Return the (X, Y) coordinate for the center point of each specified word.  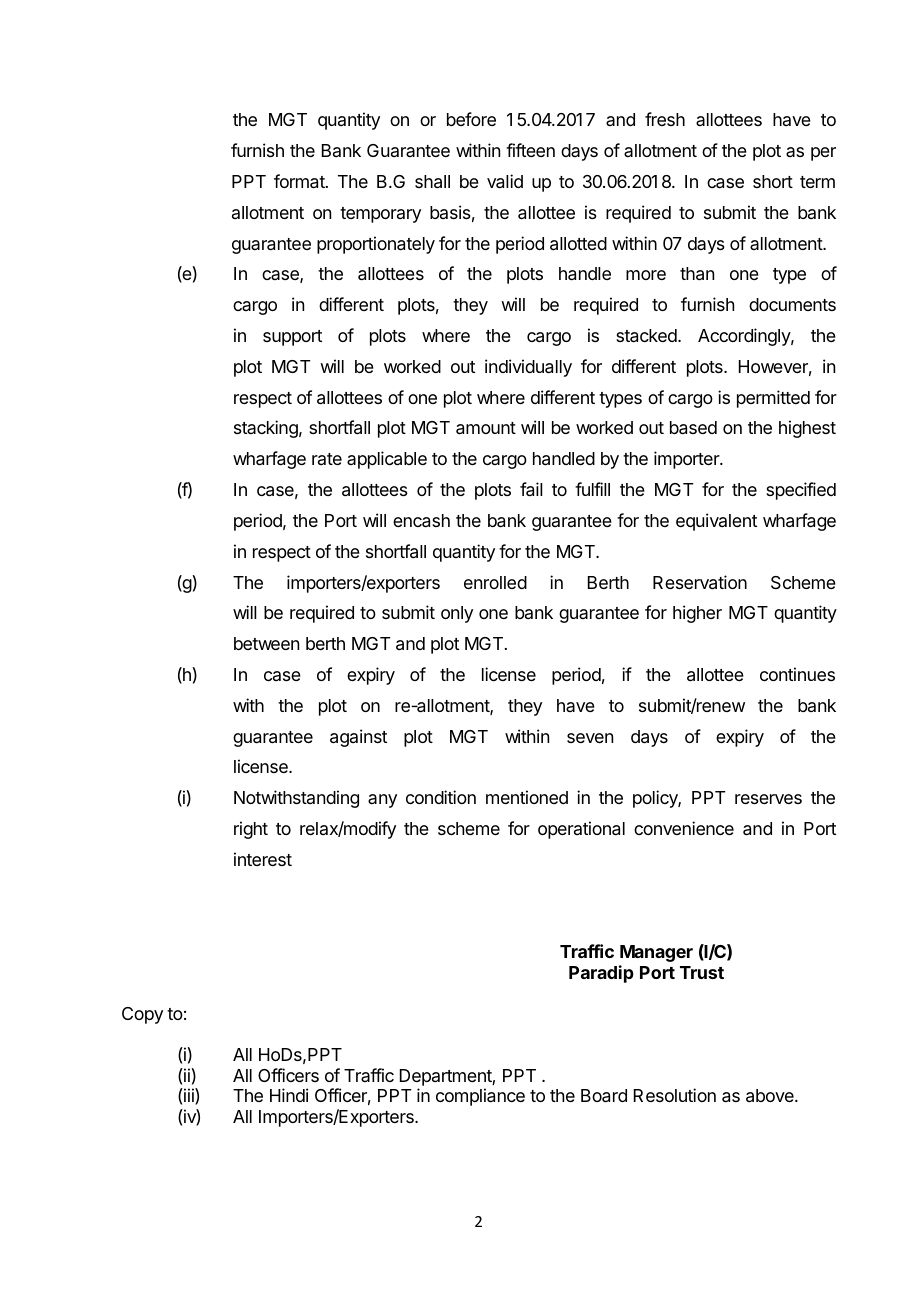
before (471, 119)
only (457, 614)
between (266, 643)
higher (697, 614)
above (771, 1096)
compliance (480, 1097)
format (300, 181)
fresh (665, 119)
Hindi (289, 1095)
